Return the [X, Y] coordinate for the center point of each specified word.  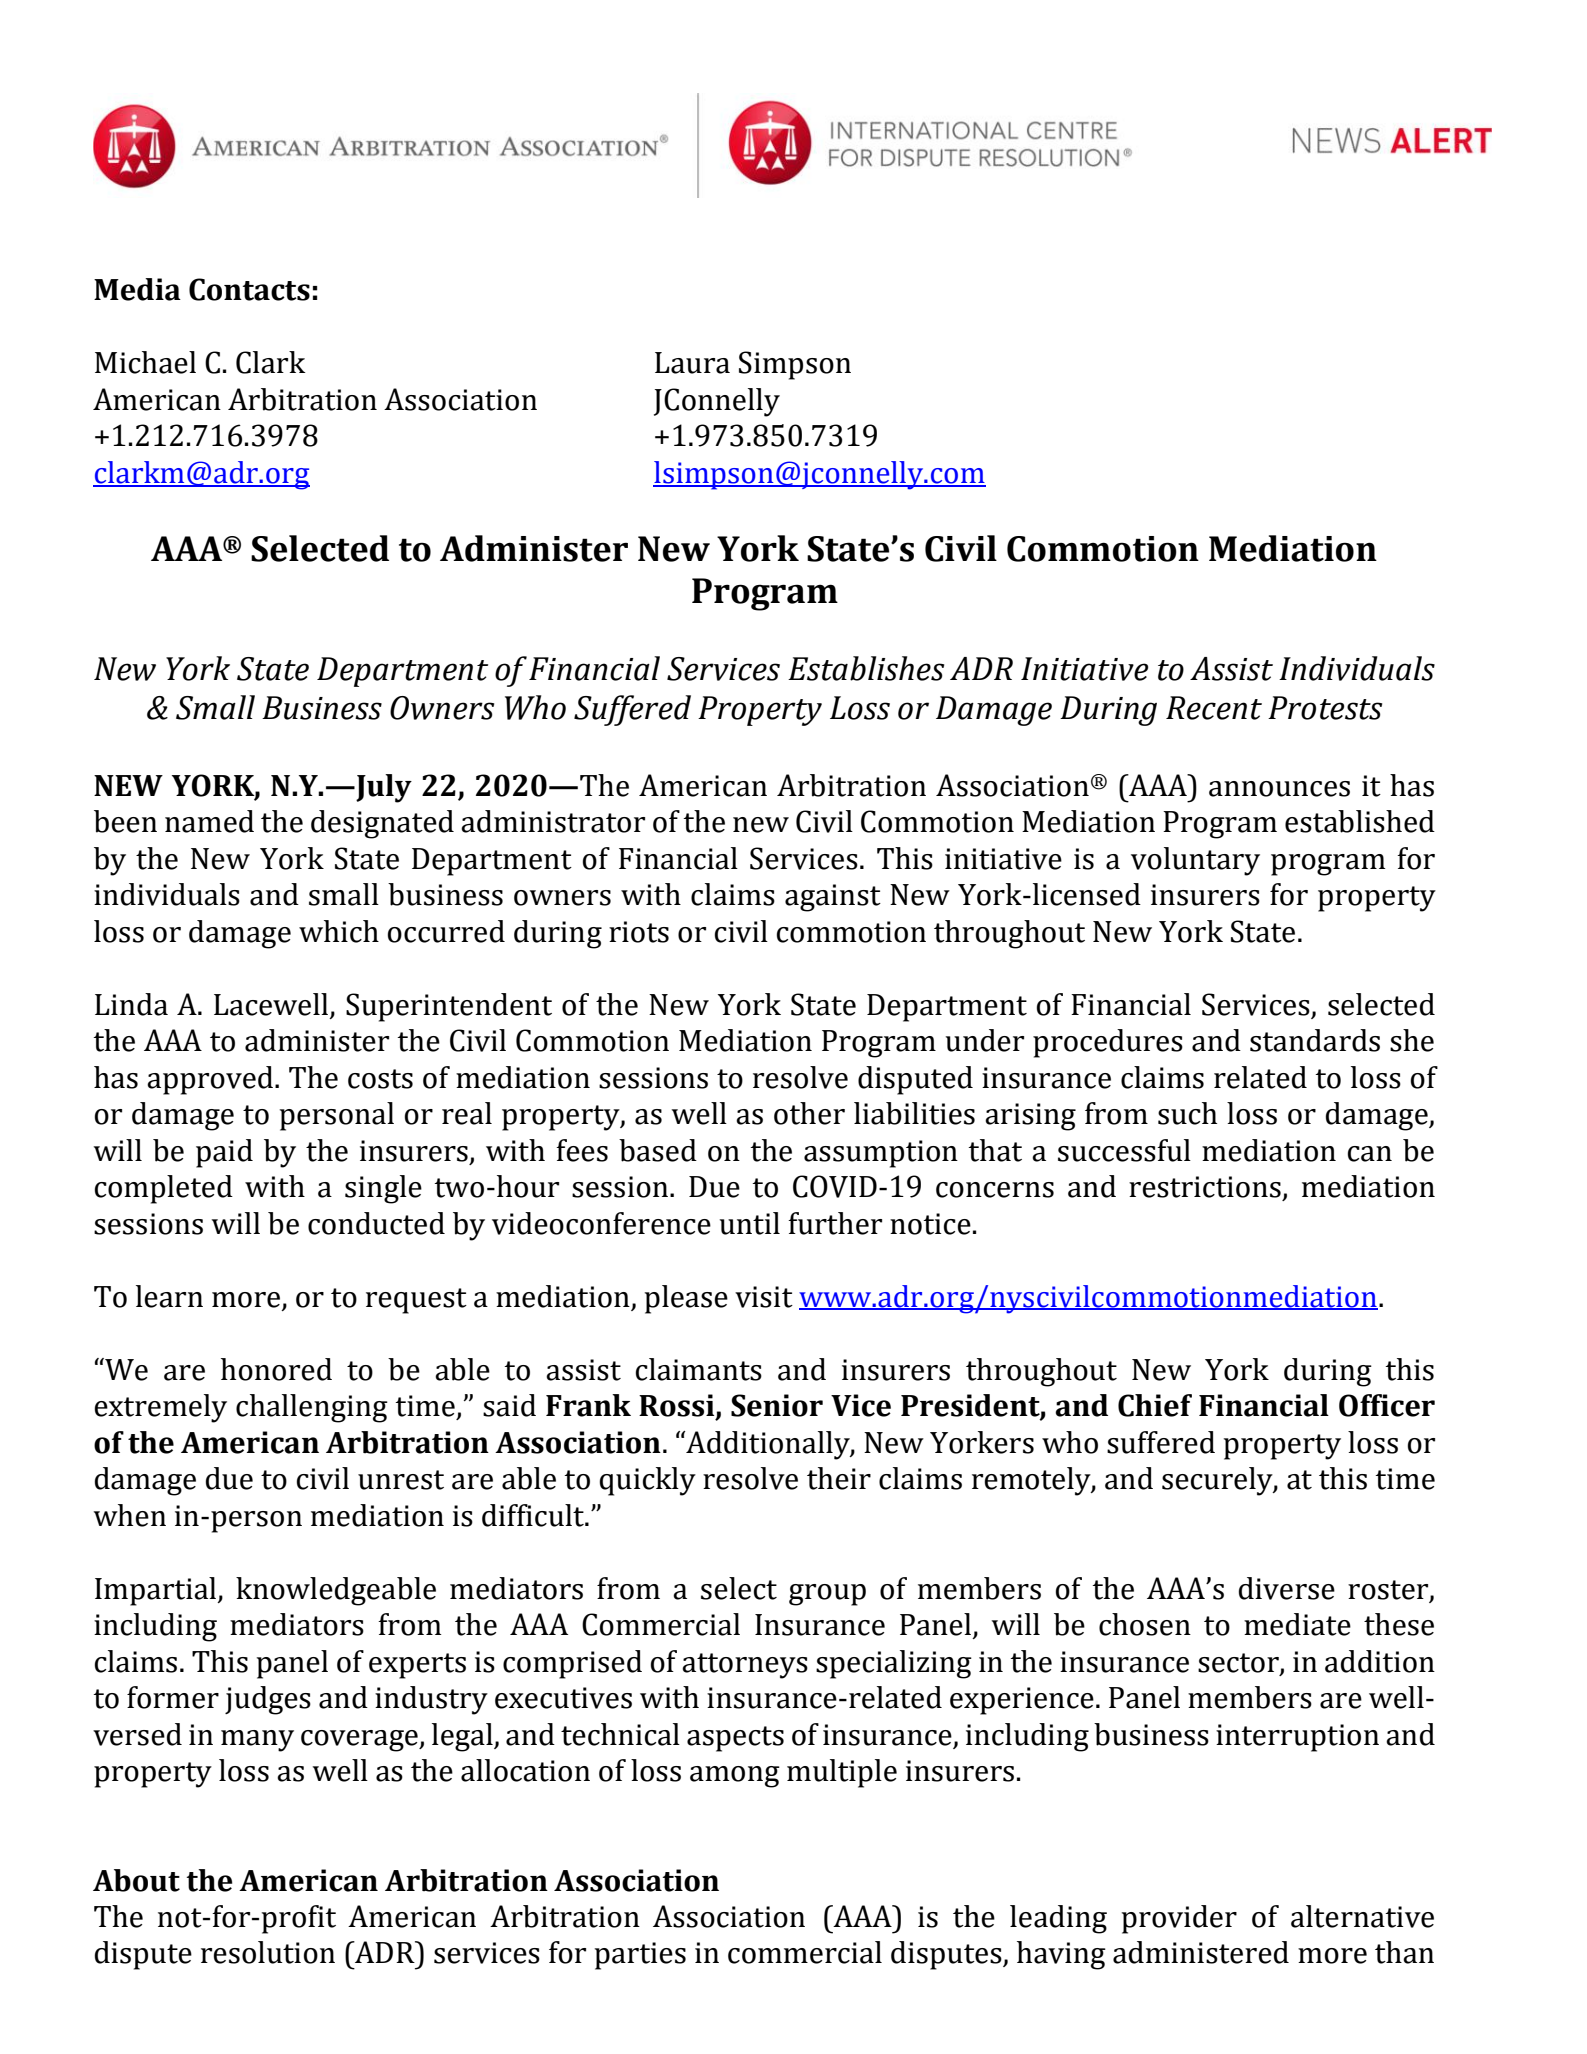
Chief [1155, 1405]
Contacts [249, 289]
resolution [268, 1952]
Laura [692, 363]
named [209, 821]
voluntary [1195, 861]
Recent [1214, 708]
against [833, 898]
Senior [777, 1405]
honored [276, 1369]
